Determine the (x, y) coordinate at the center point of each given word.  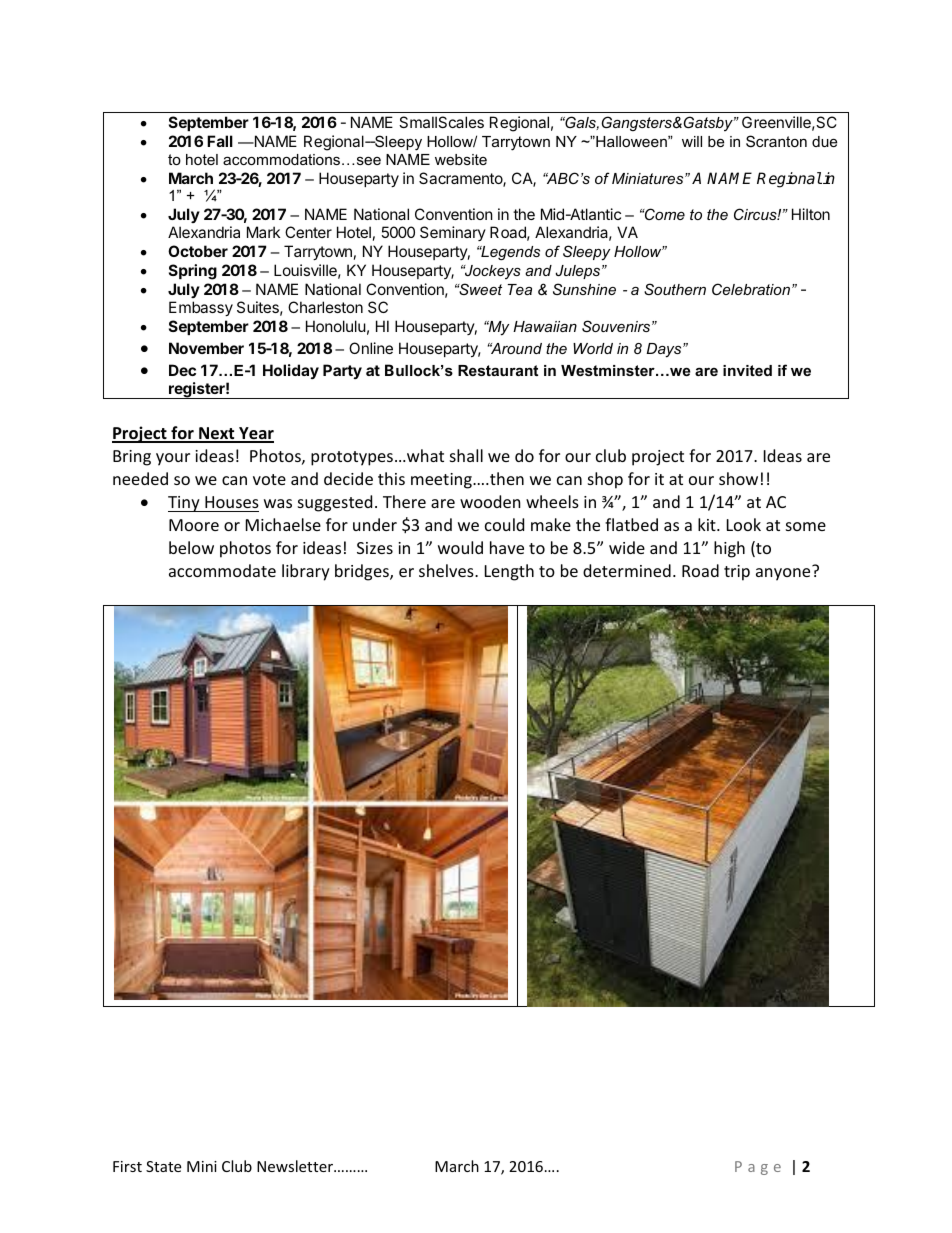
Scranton (776, 141)
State (163, 1166)
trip (737, 573)
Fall (220, 141)
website (461, 159)
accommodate (222, 570)
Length (509, 572)
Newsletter (296, 1166)
